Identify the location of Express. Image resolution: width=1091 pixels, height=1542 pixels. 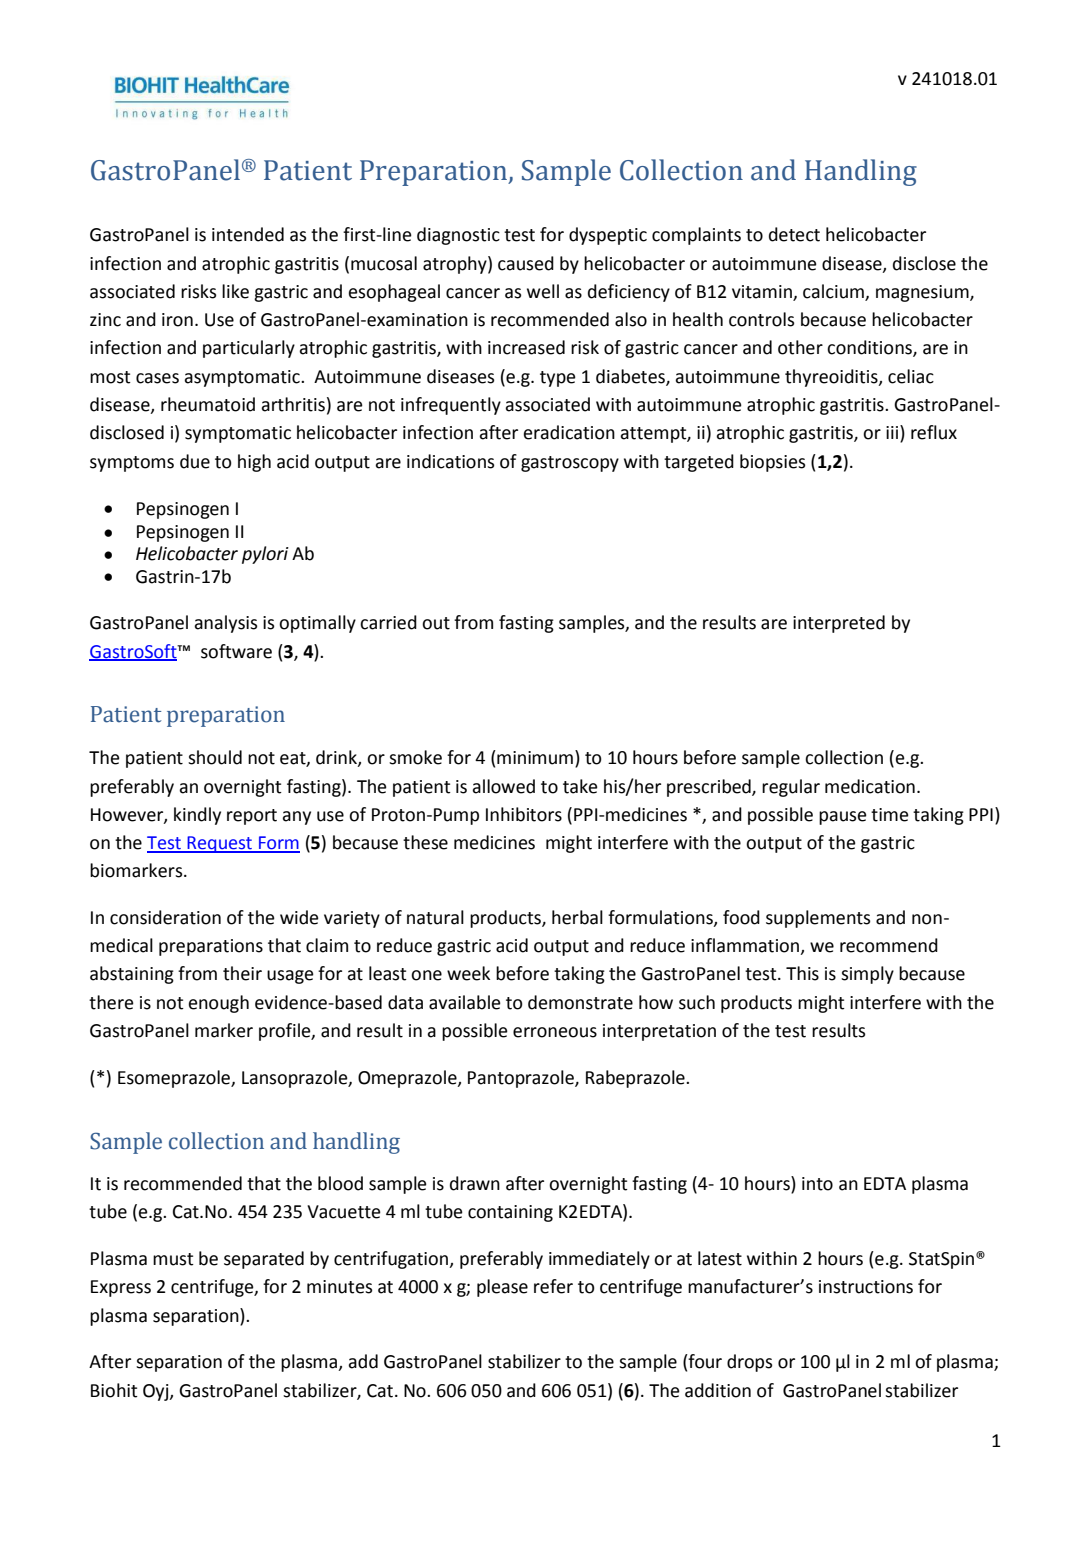
(121, 1288).
